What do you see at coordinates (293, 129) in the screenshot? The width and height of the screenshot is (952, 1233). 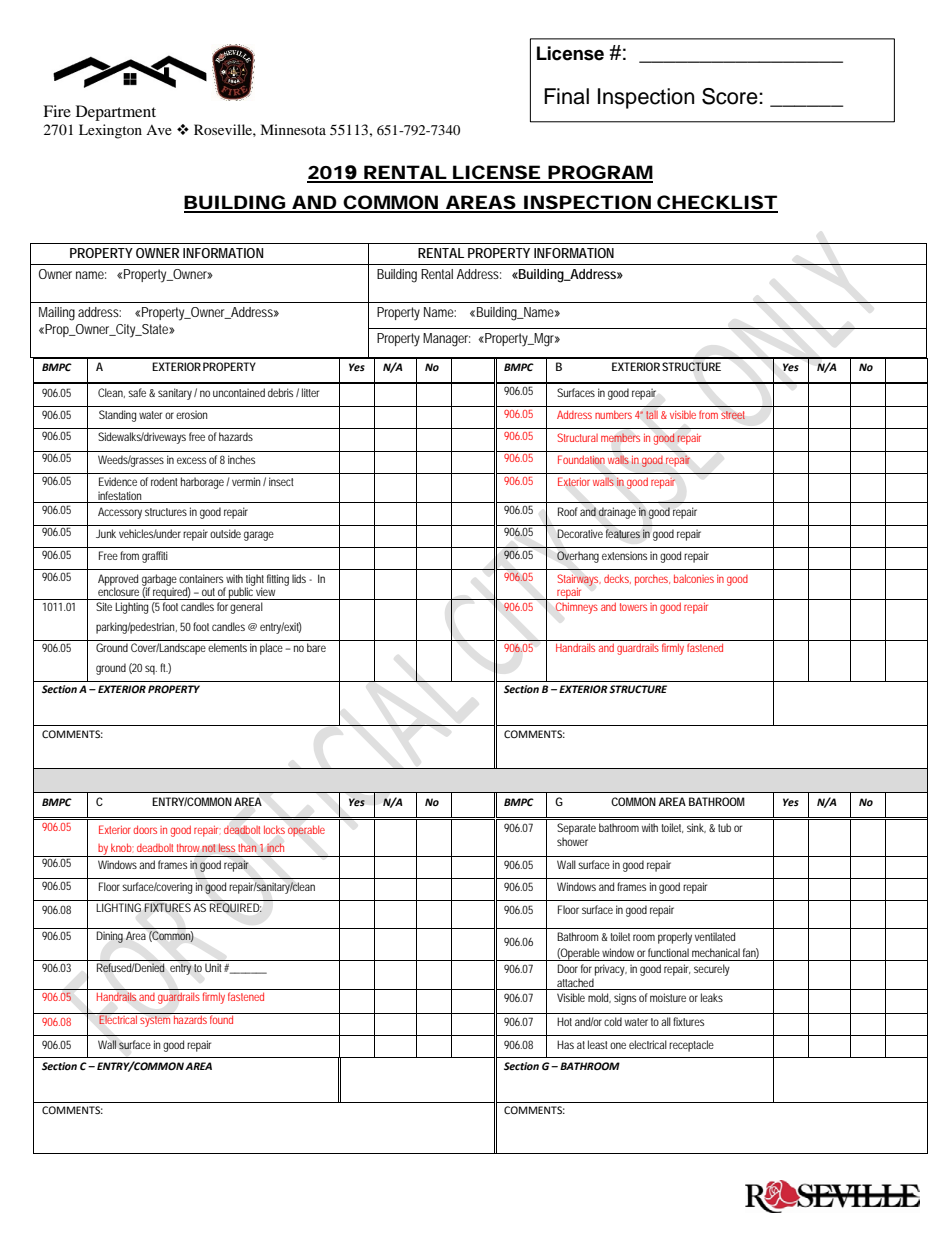 I see `Minnesota` at bounding box center [293, 129].
